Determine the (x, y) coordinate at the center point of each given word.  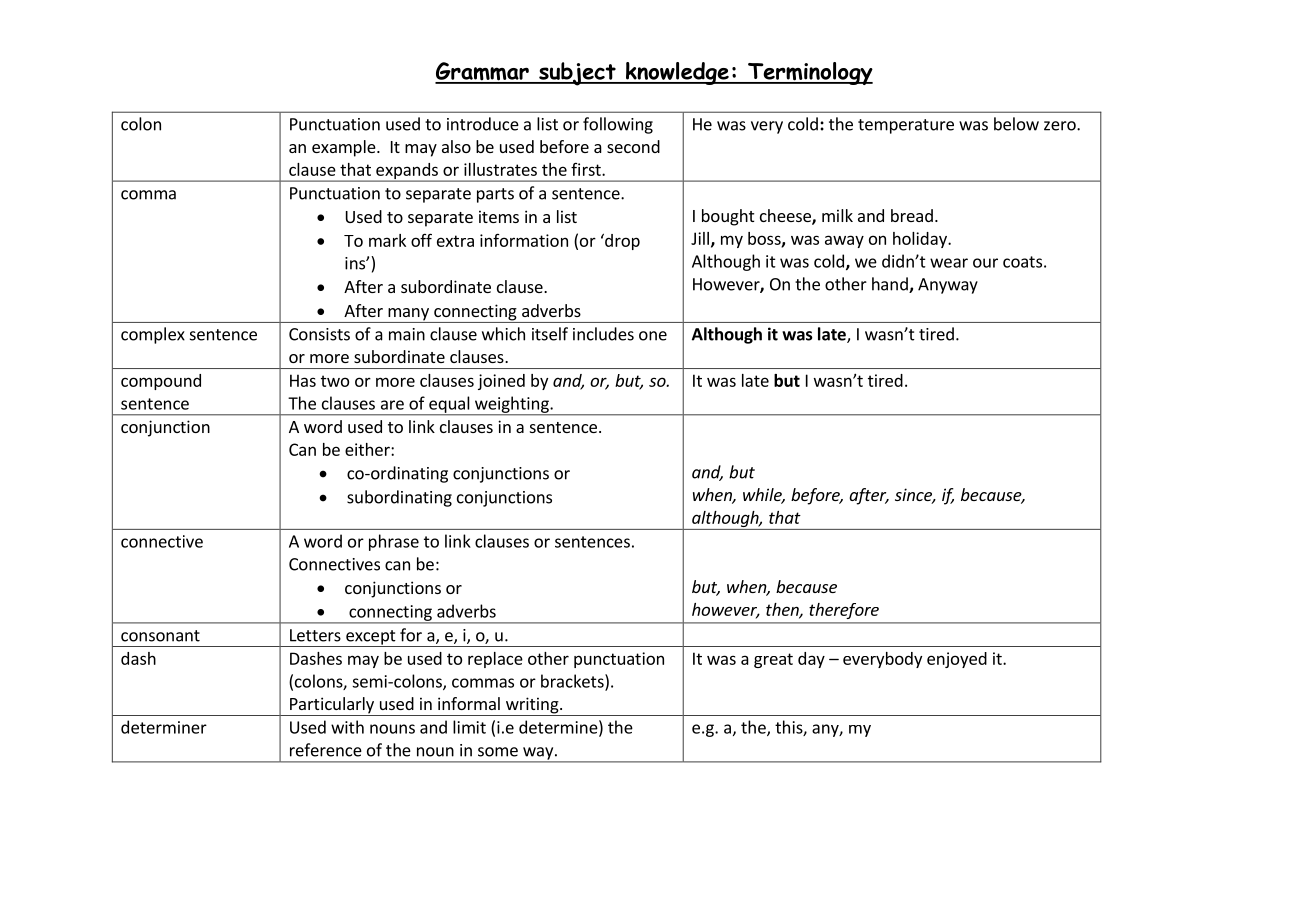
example (345, 148)
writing (532, 706)
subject (577, 74)
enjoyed (957, 660)
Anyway (948, 286)
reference (326, 750)
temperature (906, 126)
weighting (512, 405)
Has (303, 380)
